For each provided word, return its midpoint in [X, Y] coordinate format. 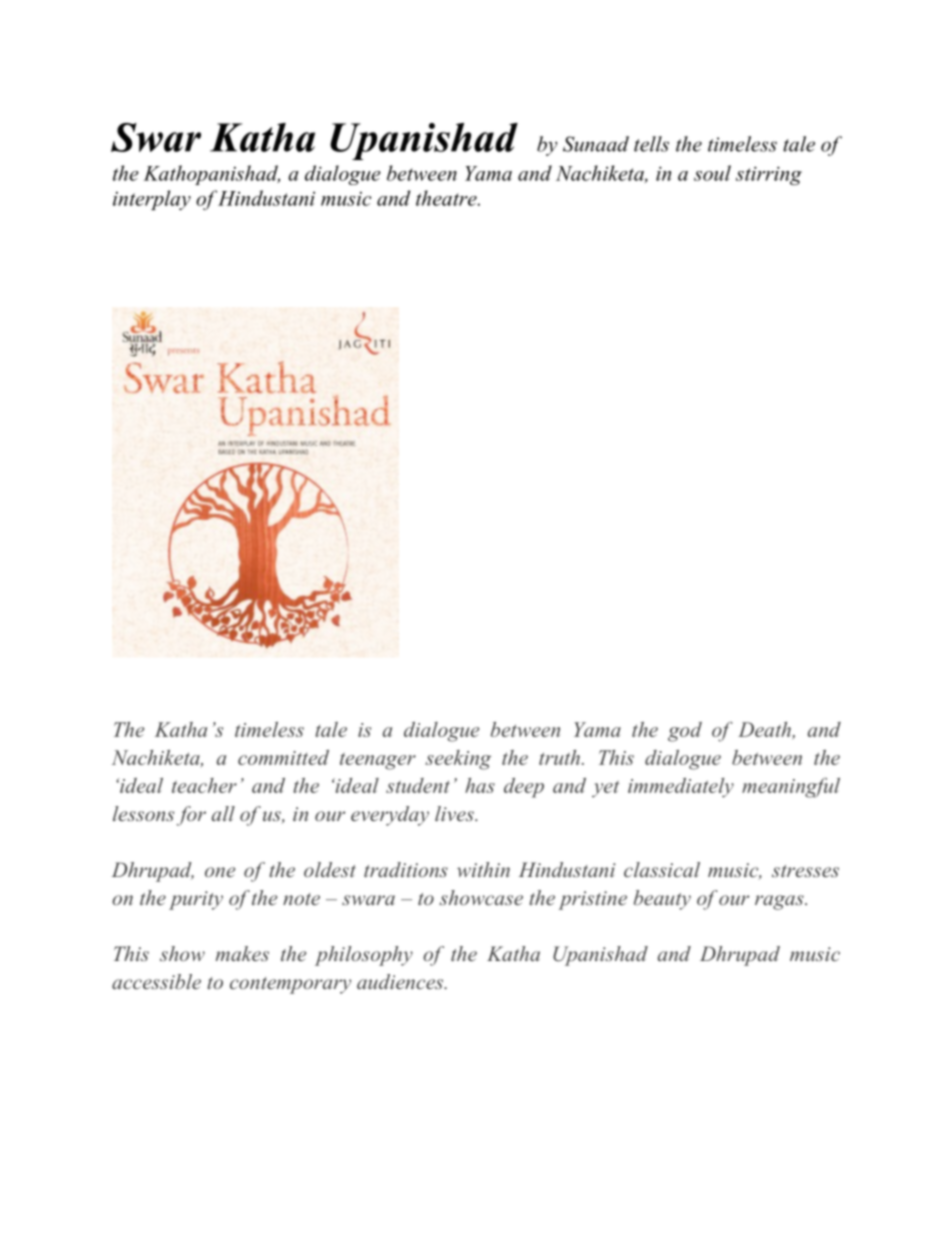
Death [765, 730]
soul [712, 173]
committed [283, 757]
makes [242, 953]
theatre [447, 198]
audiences [401, 981]
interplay [152, 200]
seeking [458, 760]
